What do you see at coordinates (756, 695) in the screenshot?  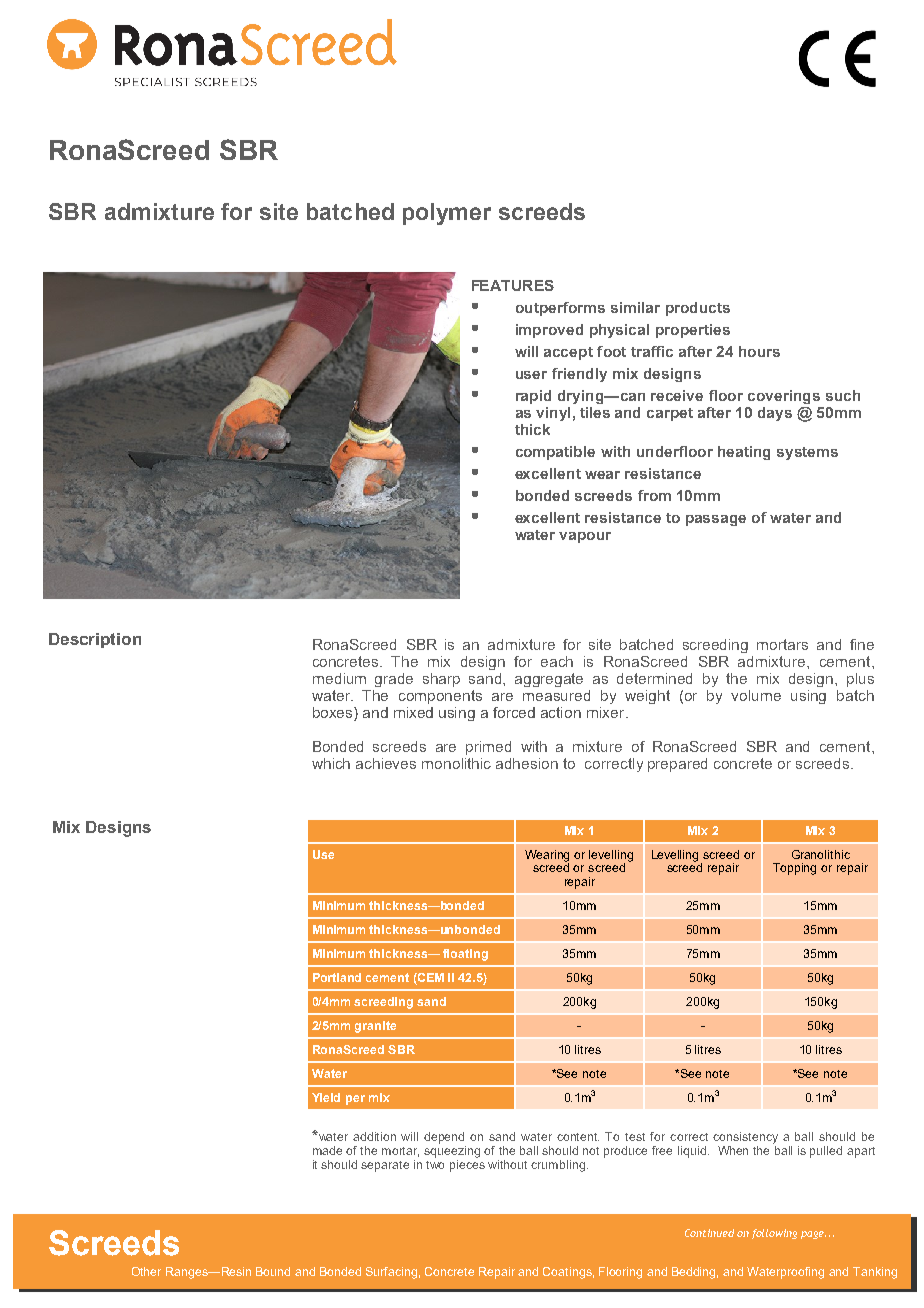 I see `volume` at bounding box center [756, 695].
